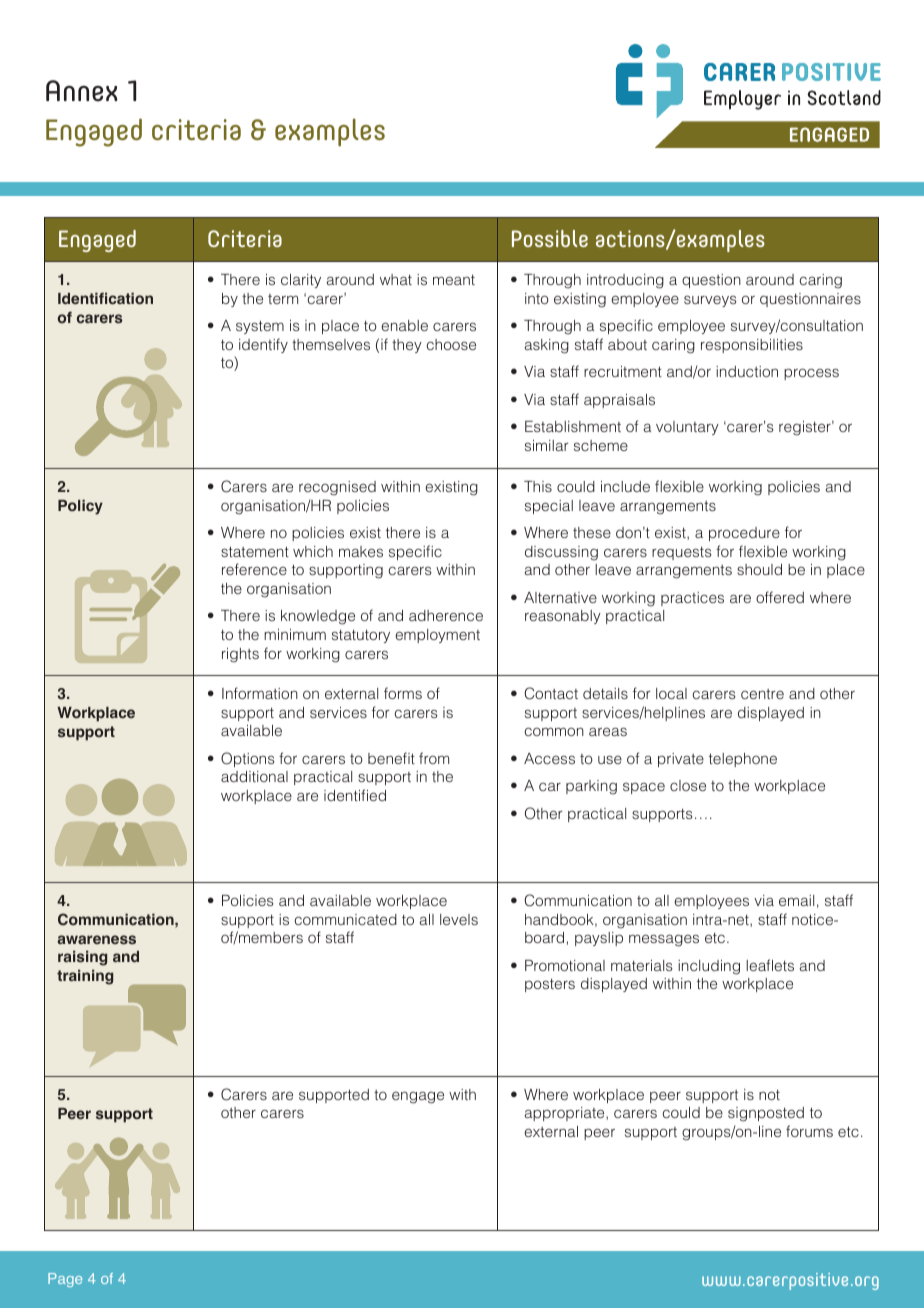 The image size is (924, 1308). What do you see at coordinates (809, 1131) in the page?
I see `forums` at bounding box center [809, 1131].
